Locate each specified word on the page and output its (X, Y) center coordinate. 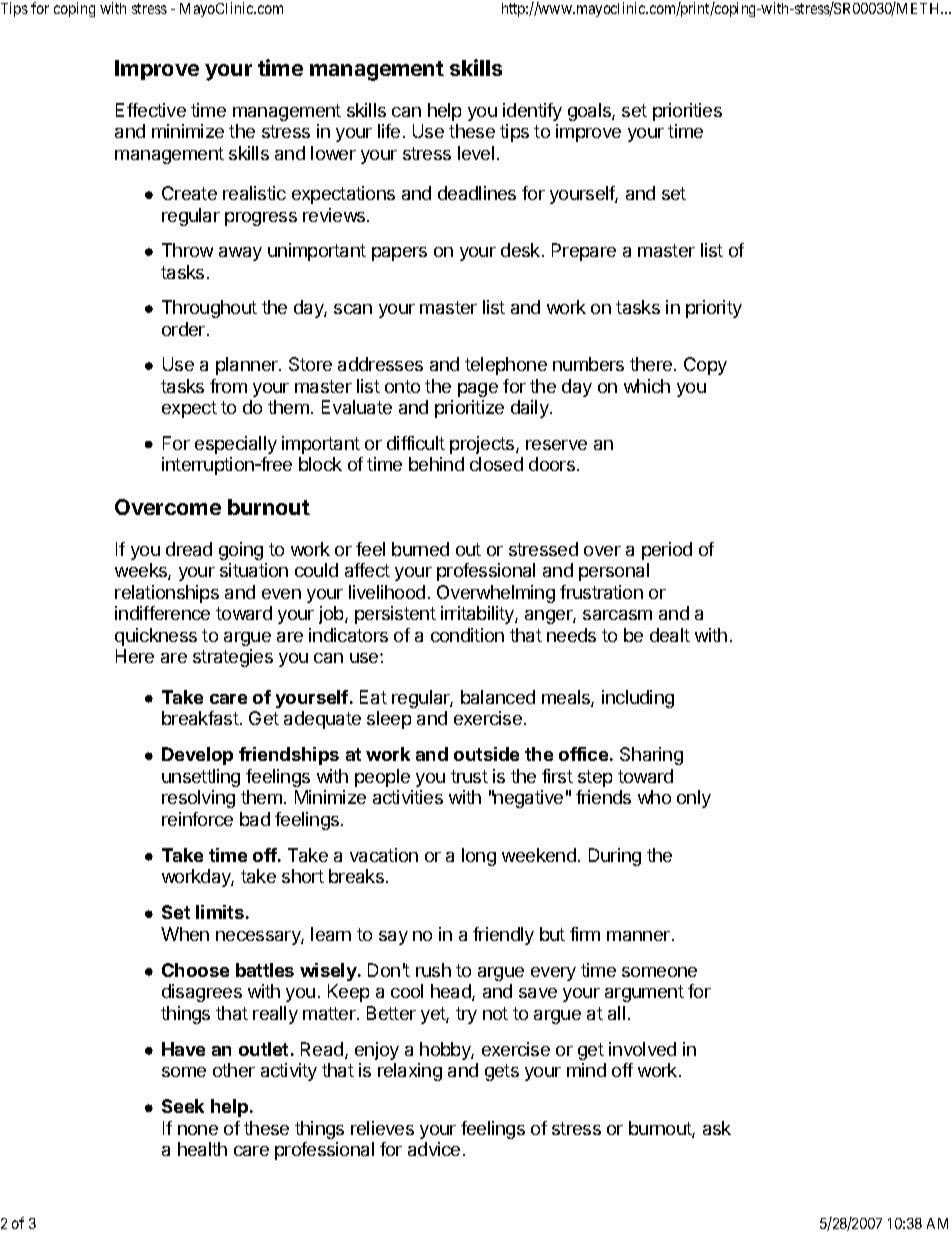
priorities (687, 112)
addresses (380, 364)
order (183, 329)
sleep (389, 720)
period (667, 551)
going (241, 551)
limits (220, 912)
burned (420, 549)
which (647, 386)
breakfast (200, 718)
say (393, 938)
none (198, 1130)
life (389, 131)
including (638, 699)
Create (189, 193)
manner (638, 936)
